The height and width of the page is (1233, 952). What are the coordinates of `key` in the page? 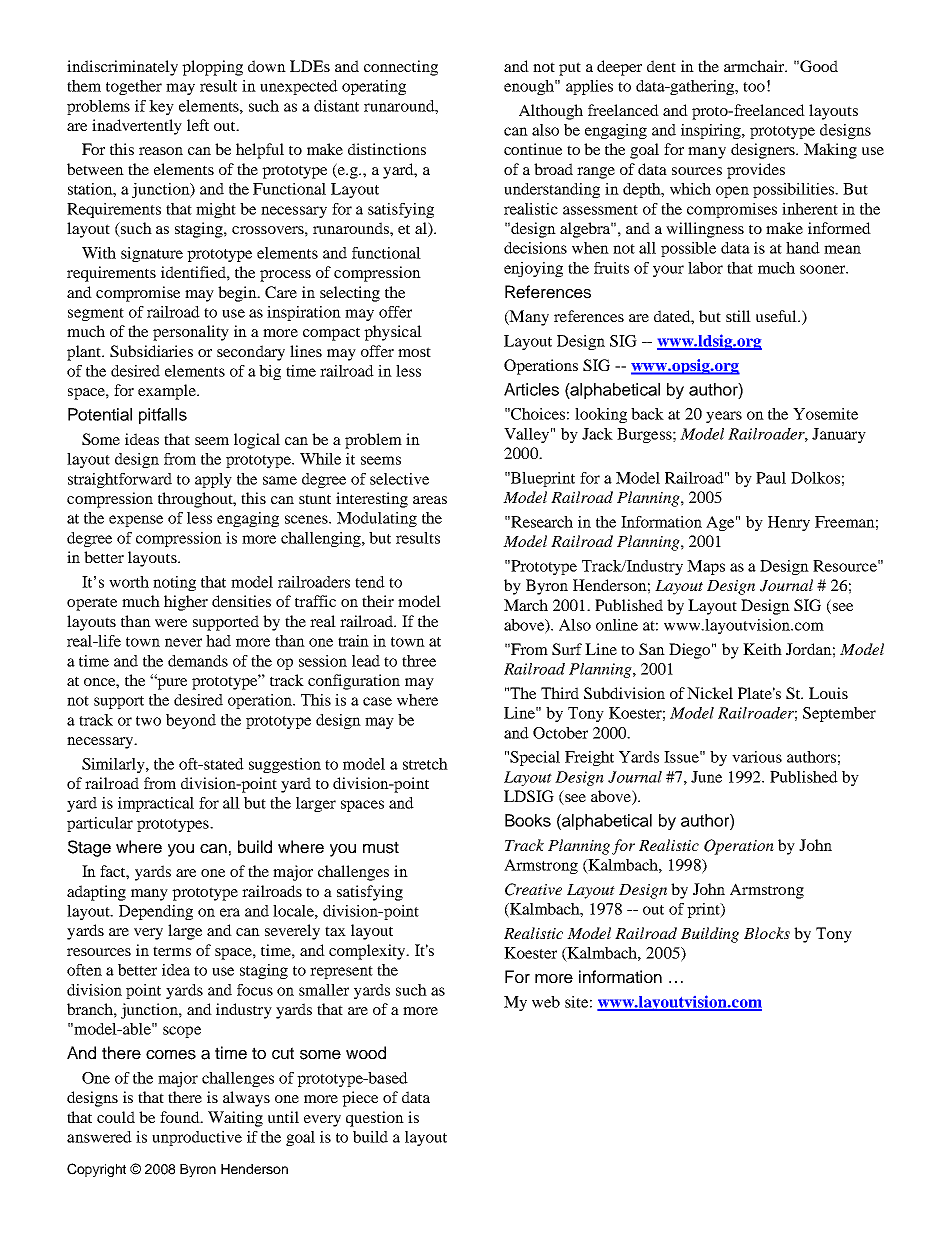 It's located at (161, 107).
